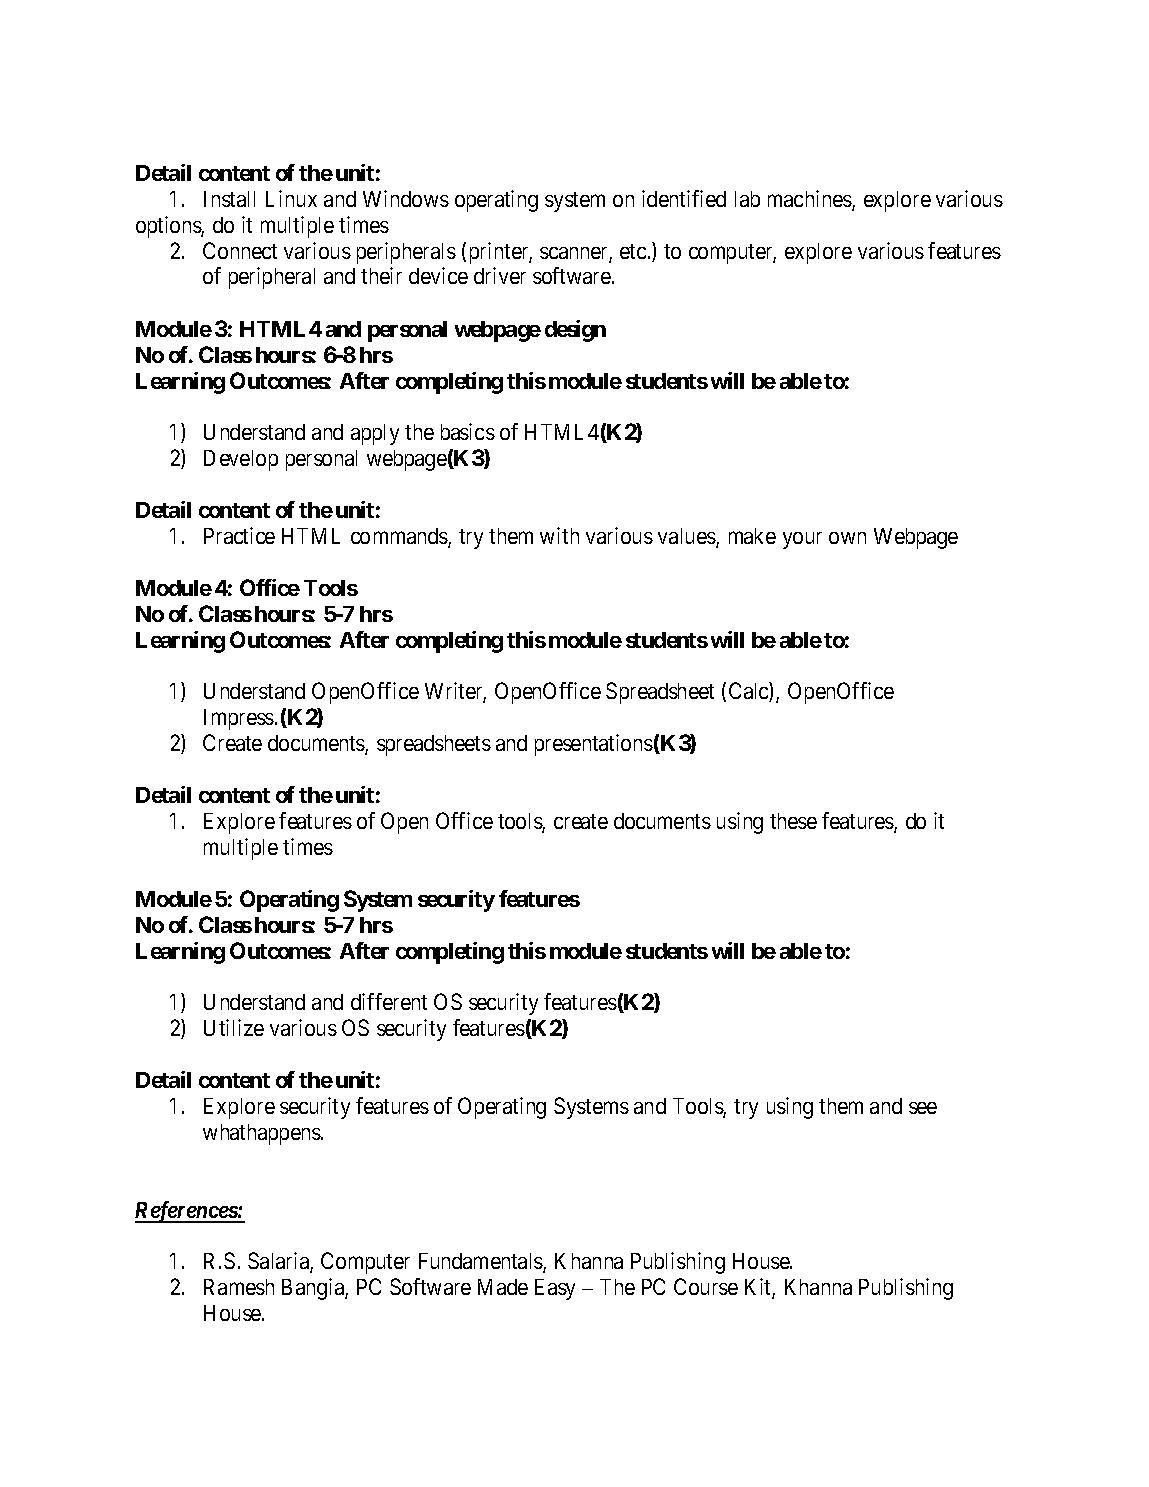  What do you see at coordinates (239, 1287) in the document?
I see `Ramesh` at bounding box center [239, 1287].
